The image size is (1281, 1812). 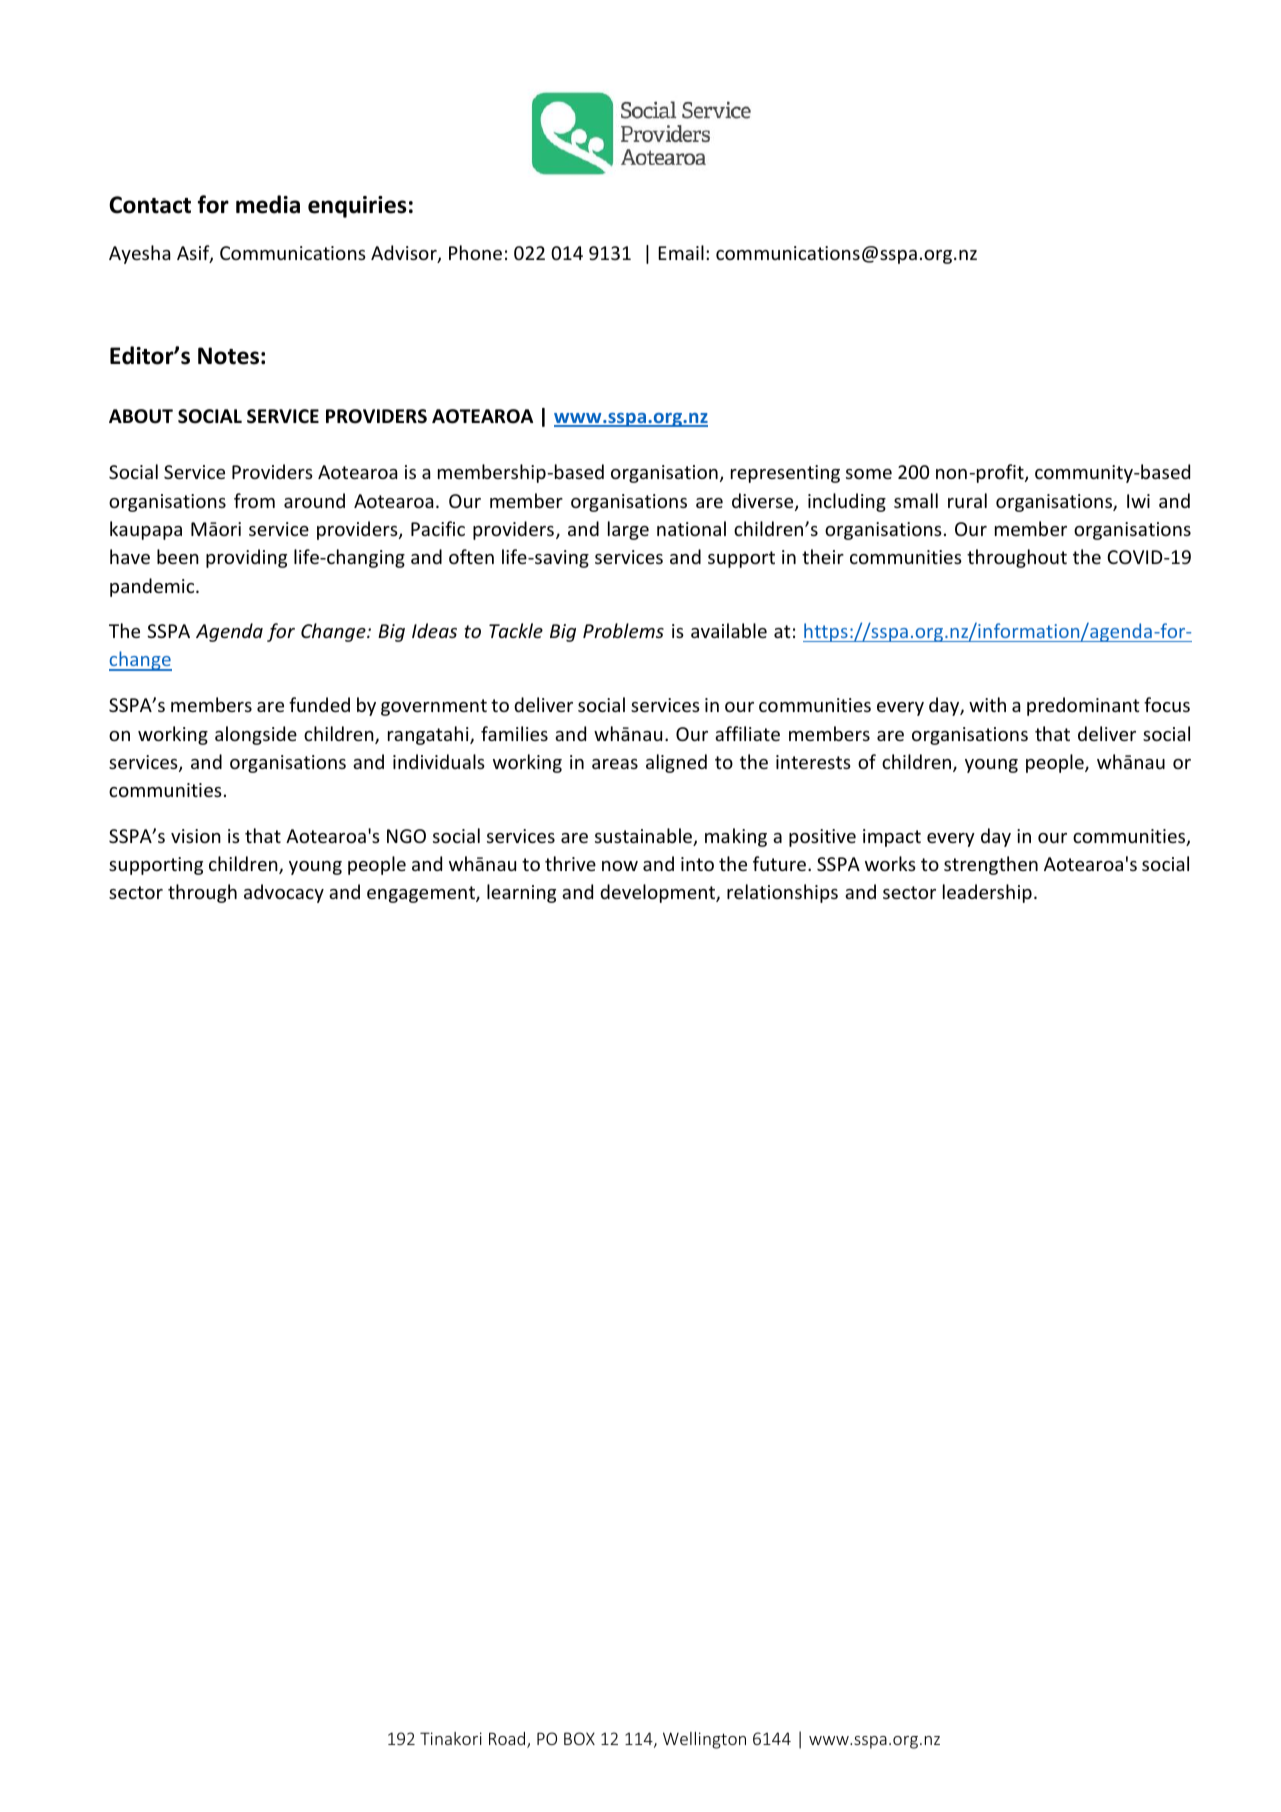 What do you see at coordinates (508, 1740) in the screenshot?
I see `Road` at bounding box center [508, 1740].
